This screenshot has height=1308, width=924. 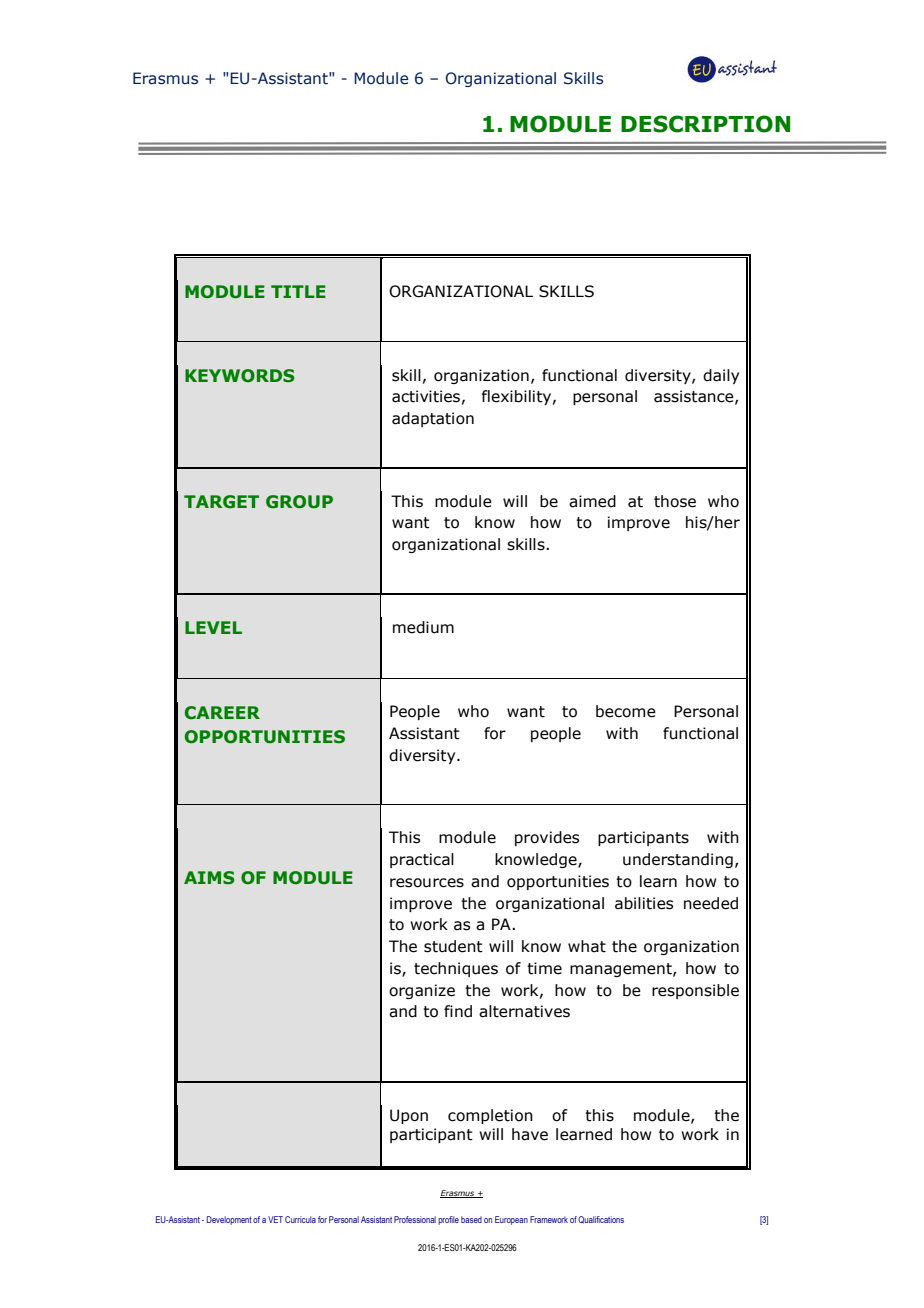 What do you see at coordinates (275, 1219) in the screenshot?
I see `VET` at bounding box center [275, 1219].
